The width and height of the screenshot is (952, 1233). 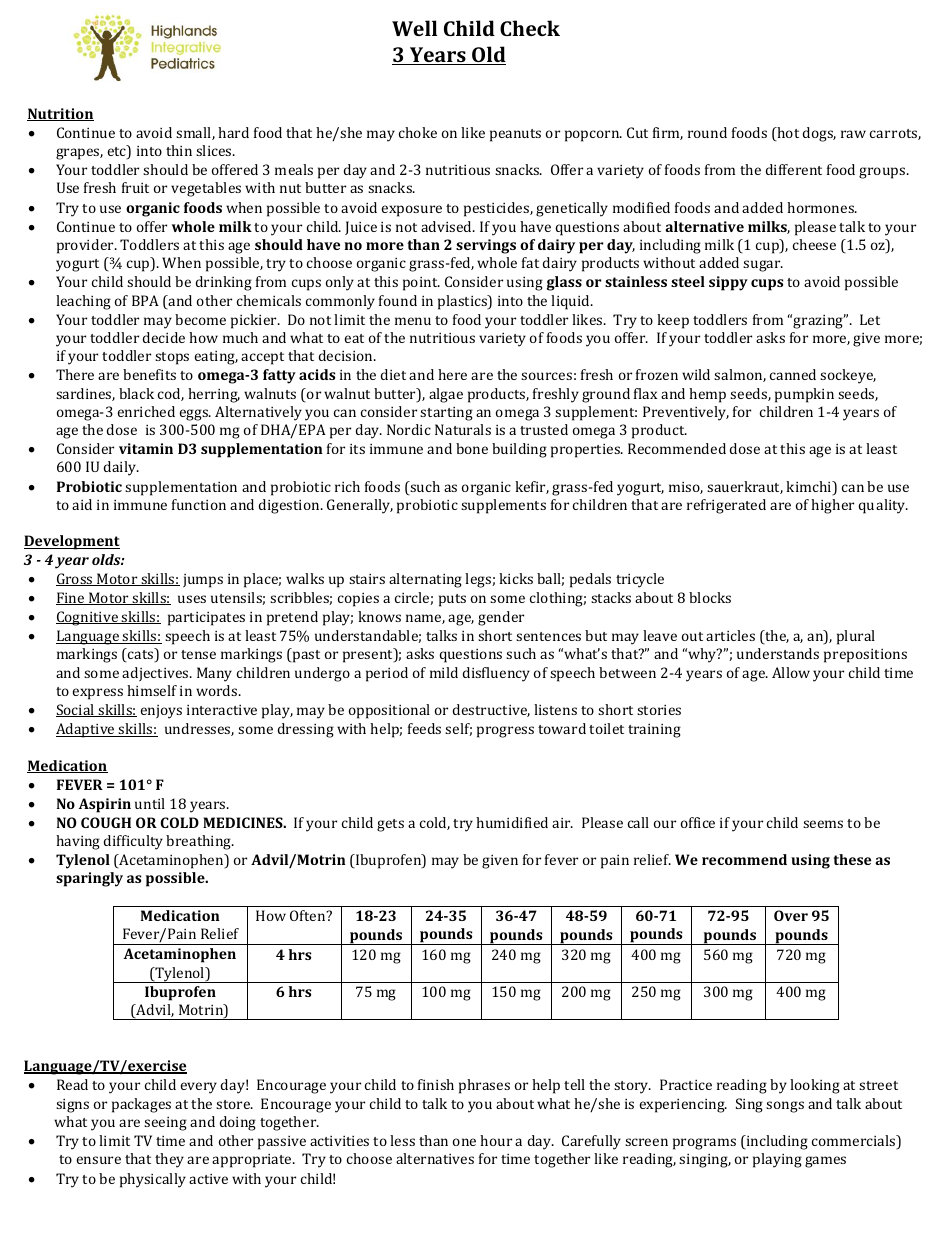 What do you see at coordinates (165, 1124) in the screenshot?
I see `seeing` at bounding box center [165, 1124].
